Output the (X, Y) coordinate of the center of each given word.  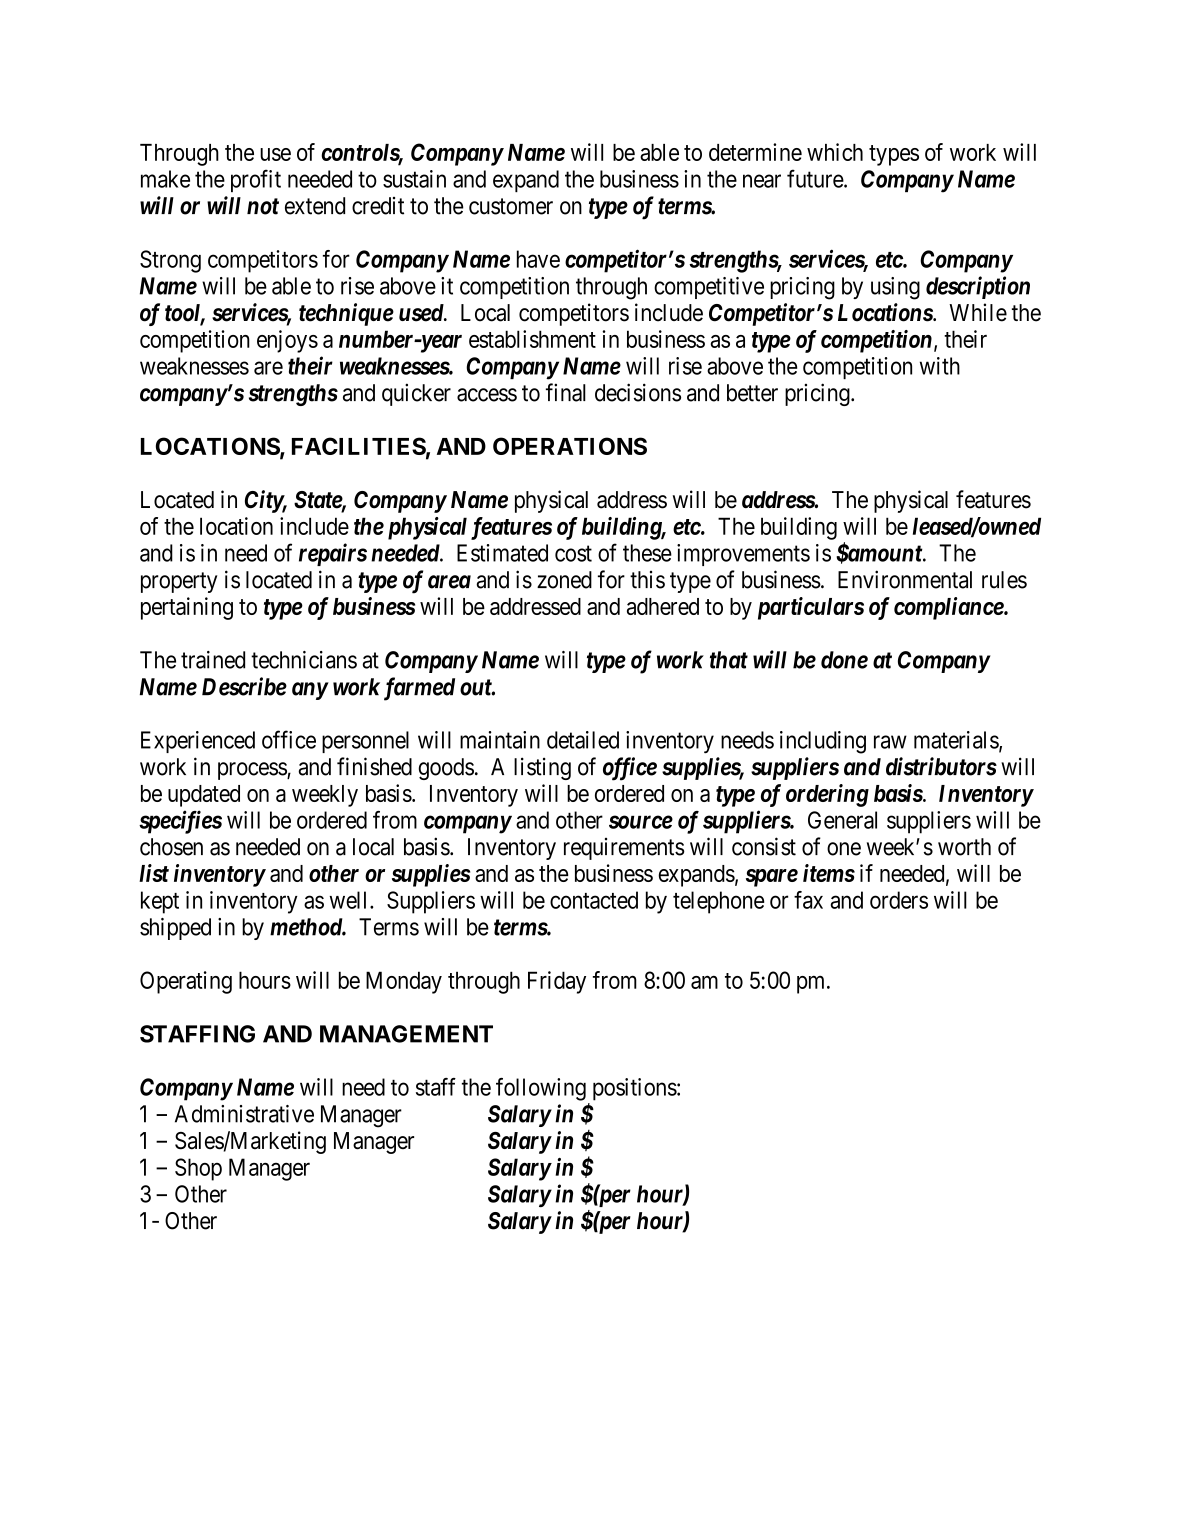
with (940, 366)
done (844, 660)
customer (511, 206)
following (541, 1089)
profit (256, 180)
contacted (594, 900)
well (350, 900)
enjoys (287, 341)
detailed (583, 740)
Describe (244, 686)
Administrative (244, 1114)
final (566, 392)
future (816, 178)
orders (899, 900)
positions (635, 1089)
